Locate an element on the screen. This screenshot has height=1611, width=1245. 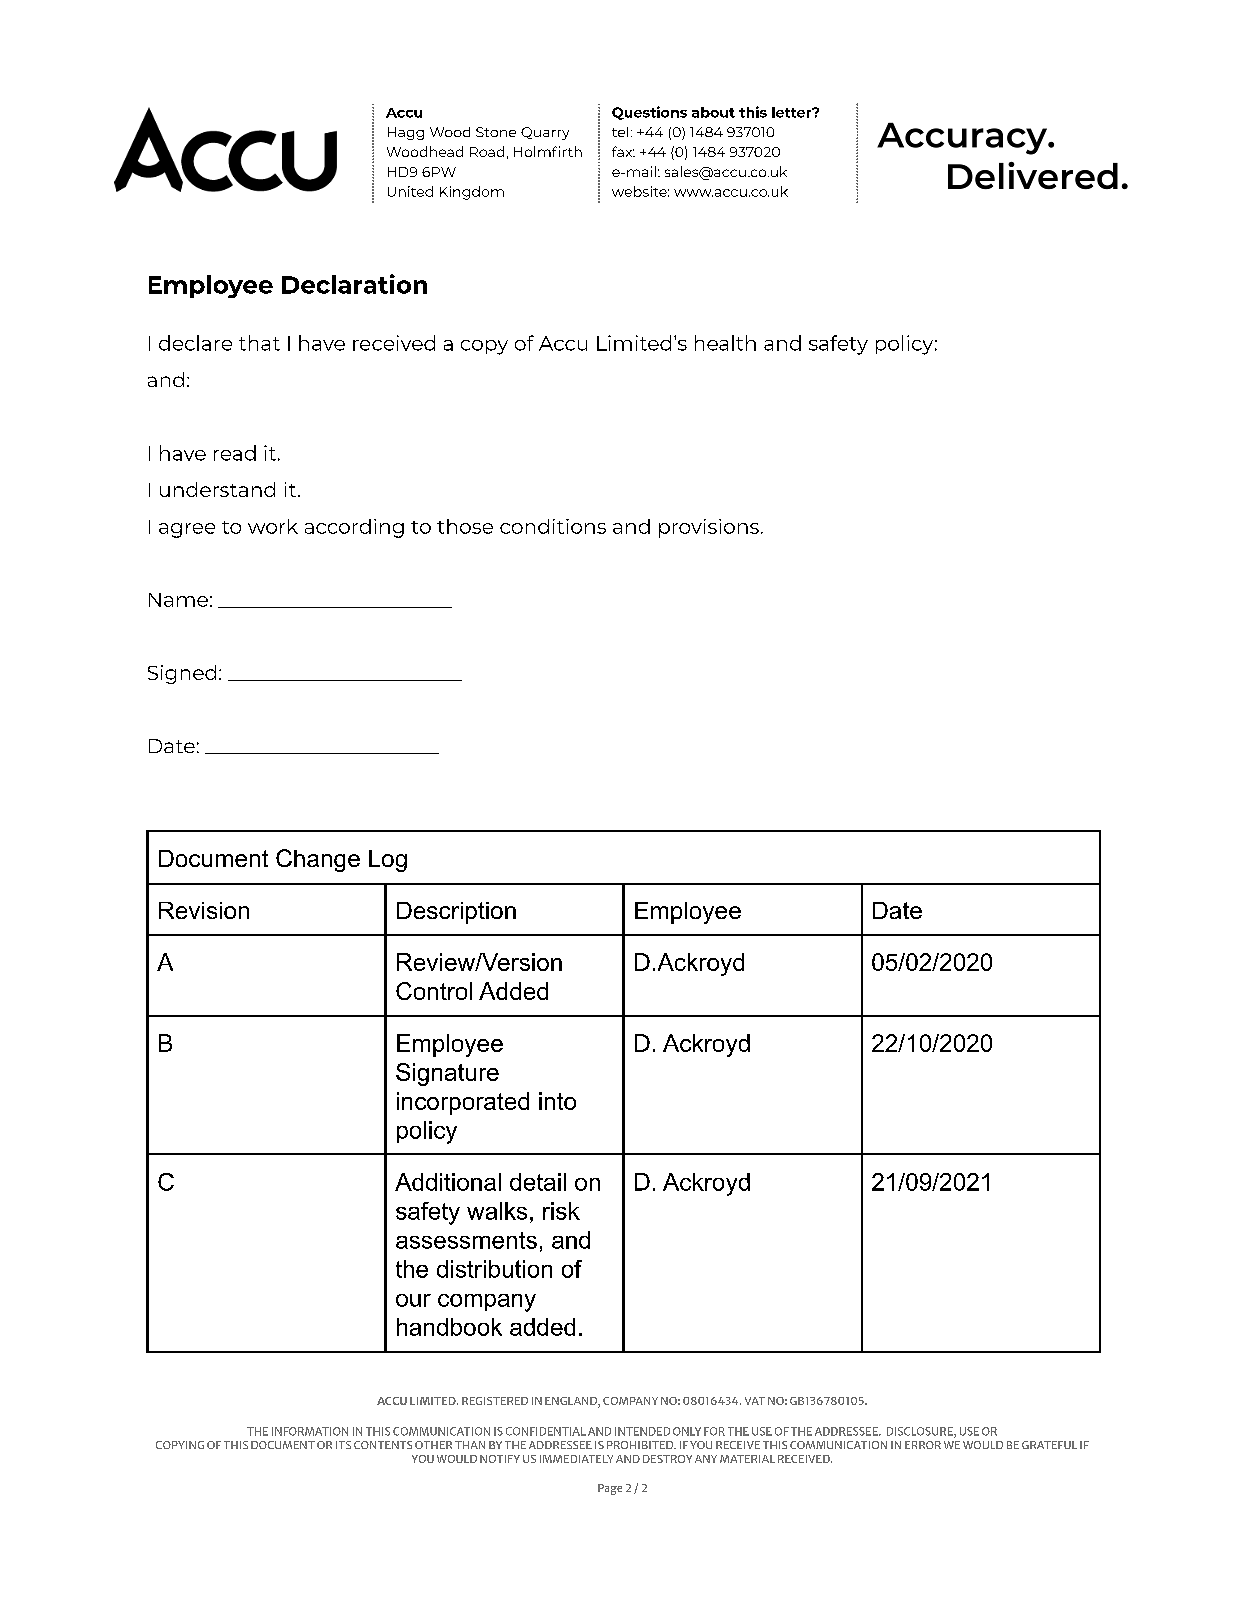
United is located at coordinates (410, 191).
